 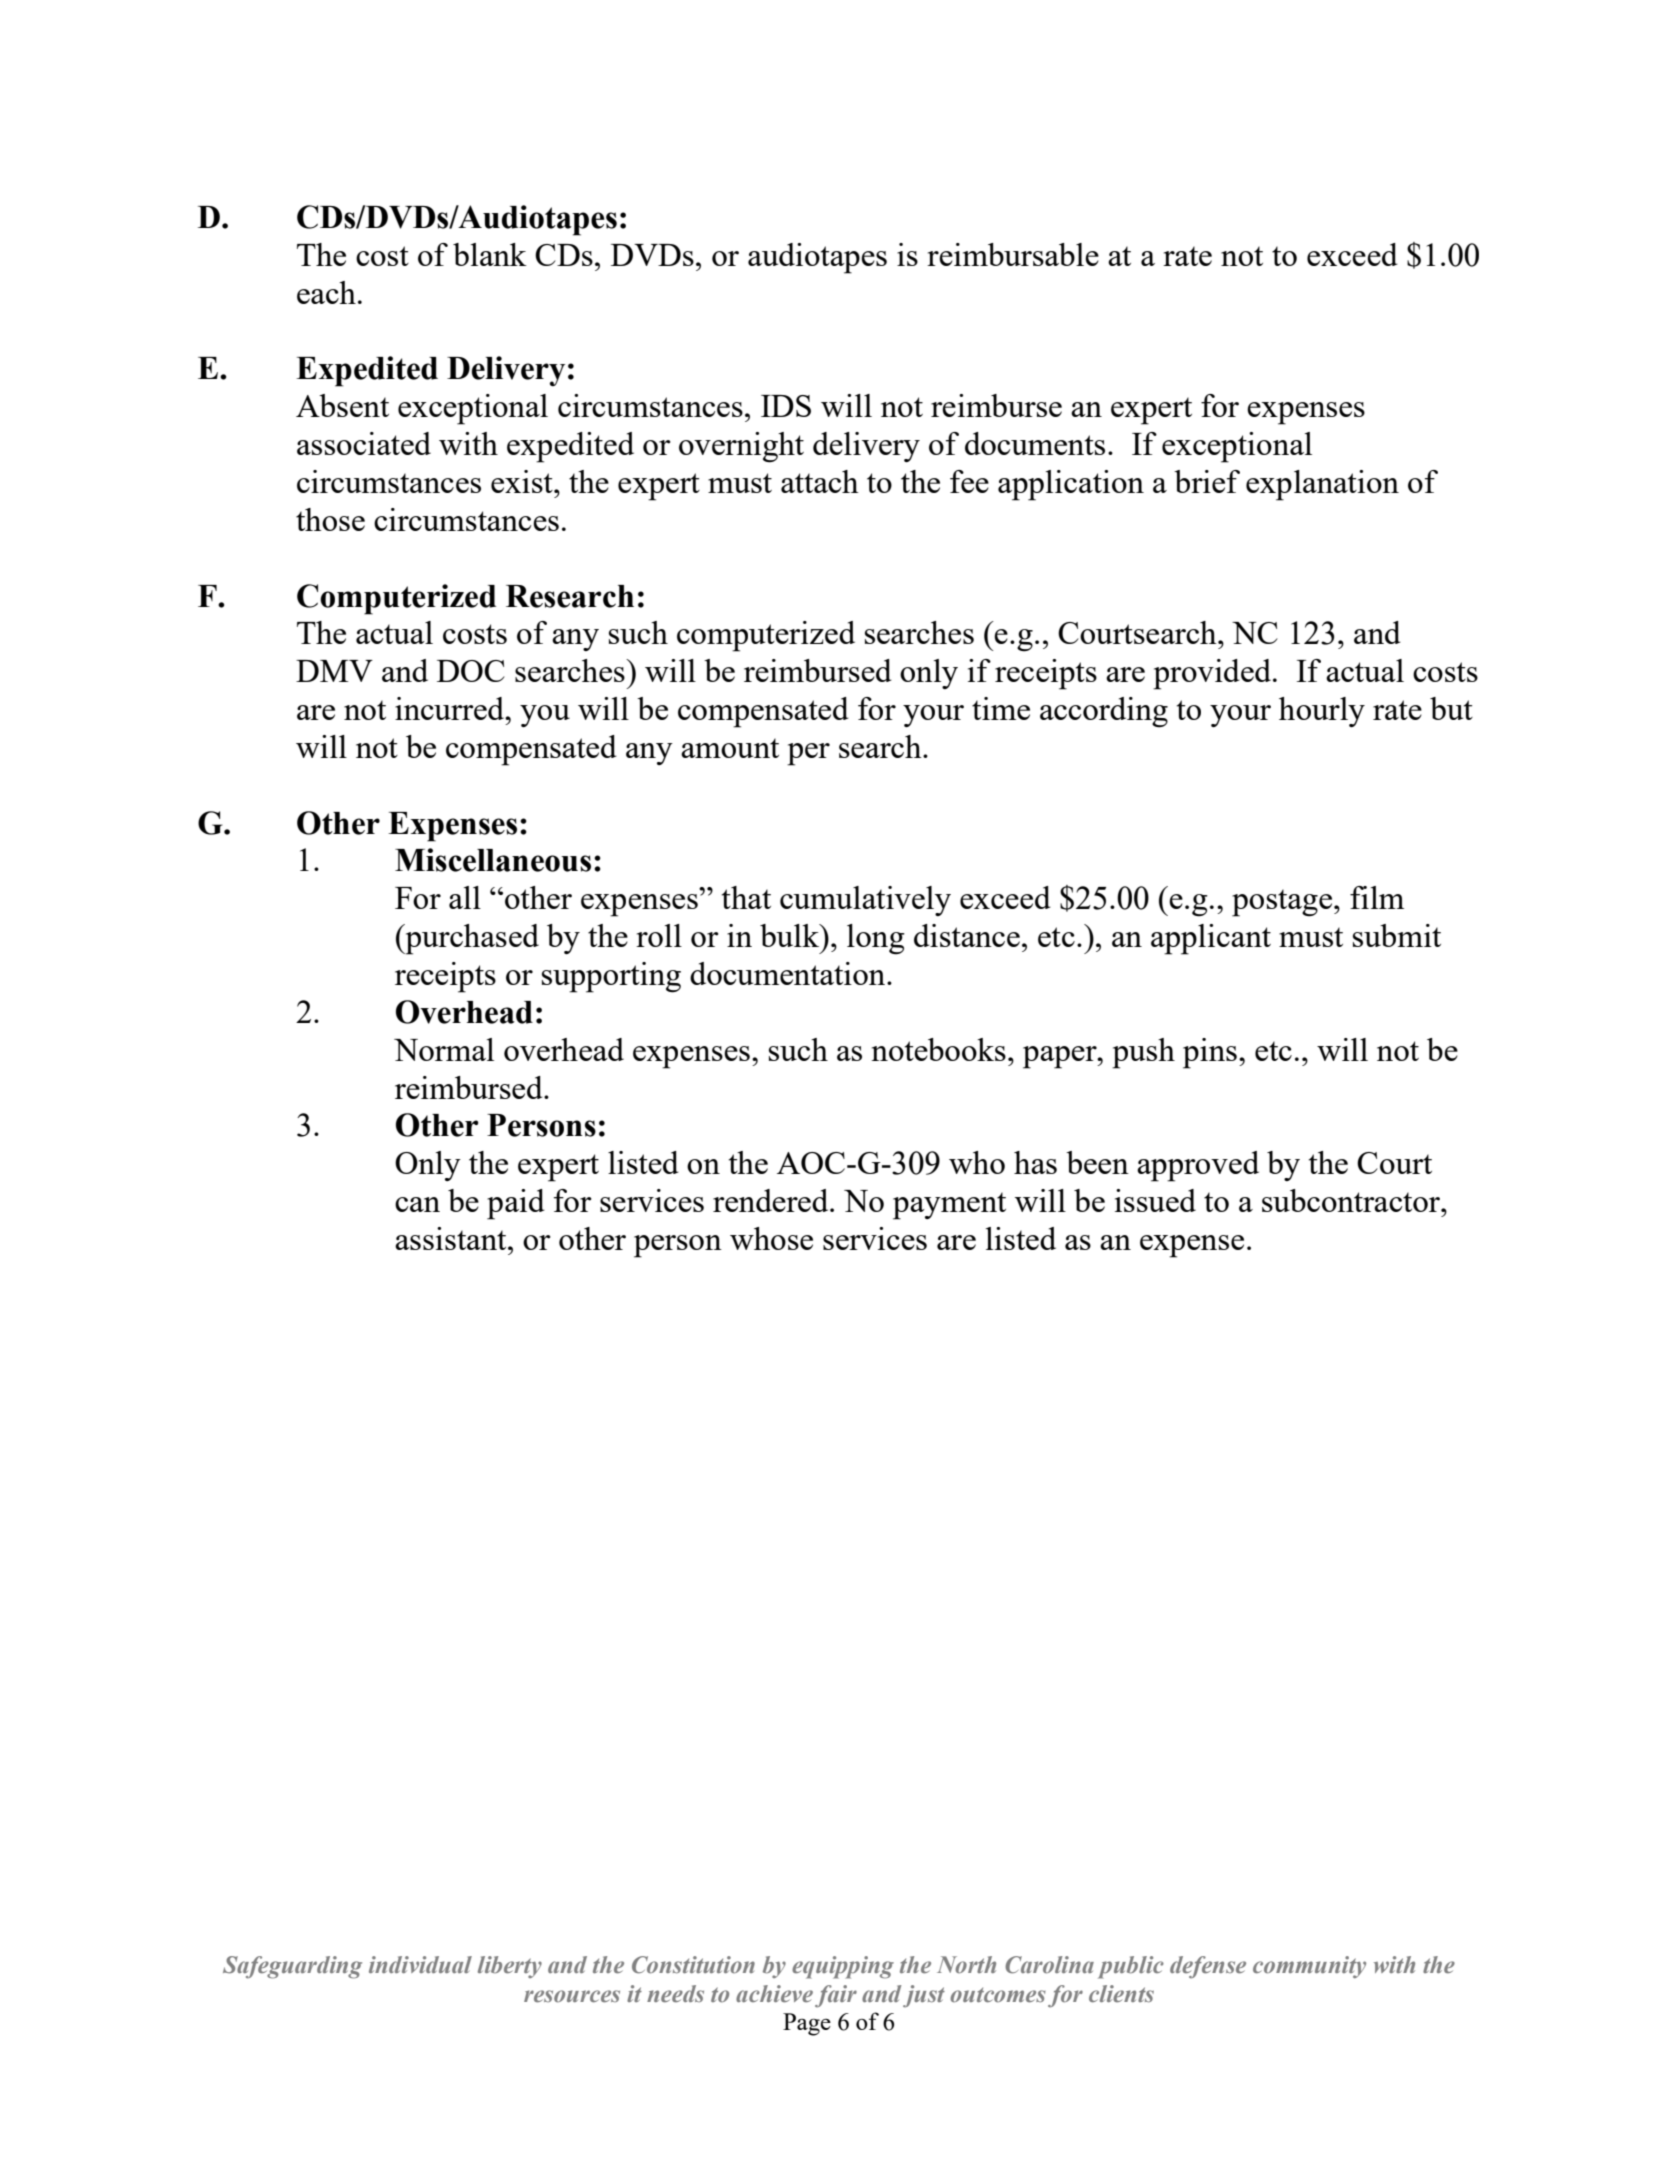 I want to click on purchased, so click(x=471, y=939).
